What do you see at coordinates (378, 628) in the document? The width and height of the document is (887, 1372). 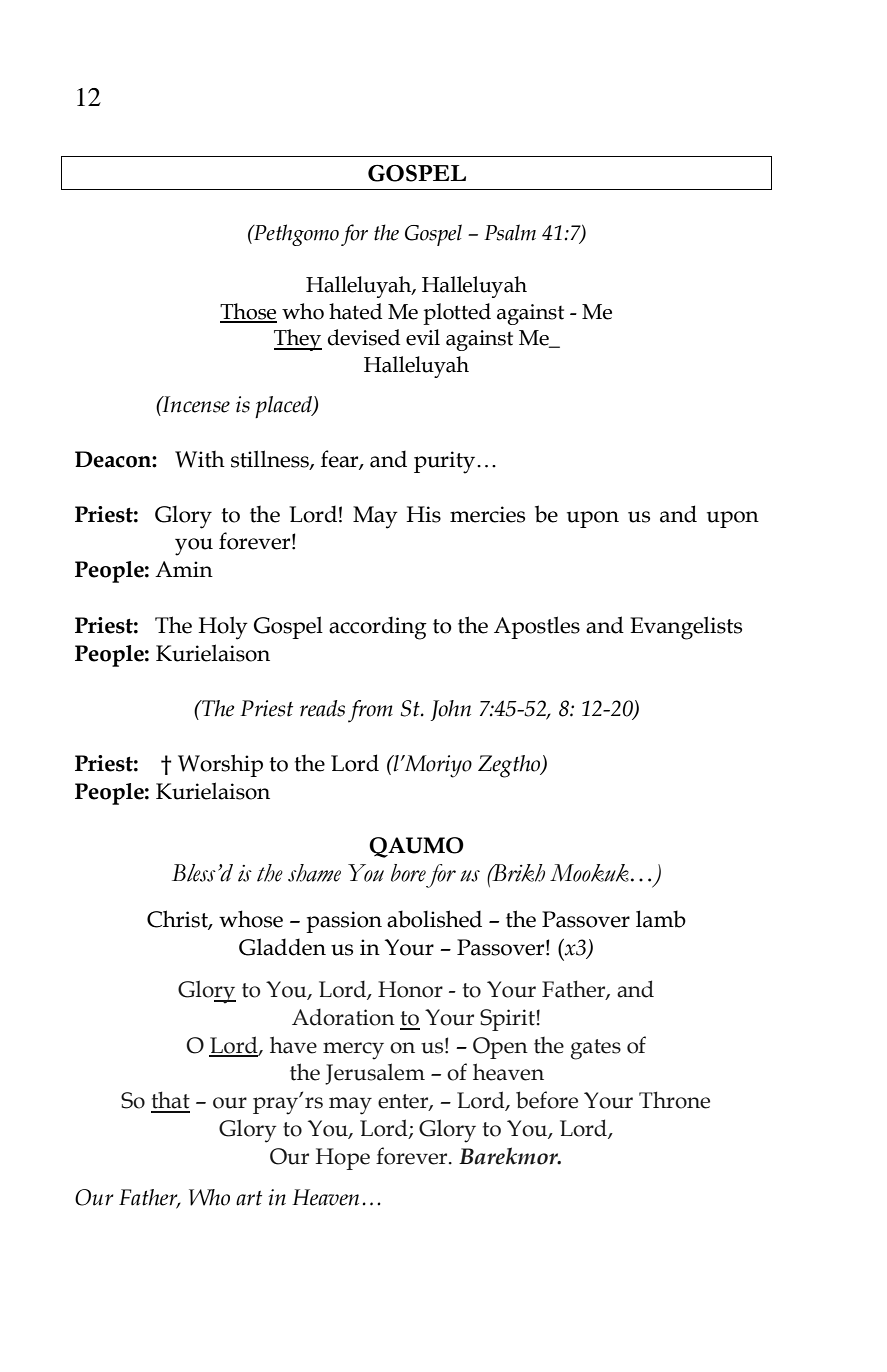 I see `according` at bounding box center [378, 628].
